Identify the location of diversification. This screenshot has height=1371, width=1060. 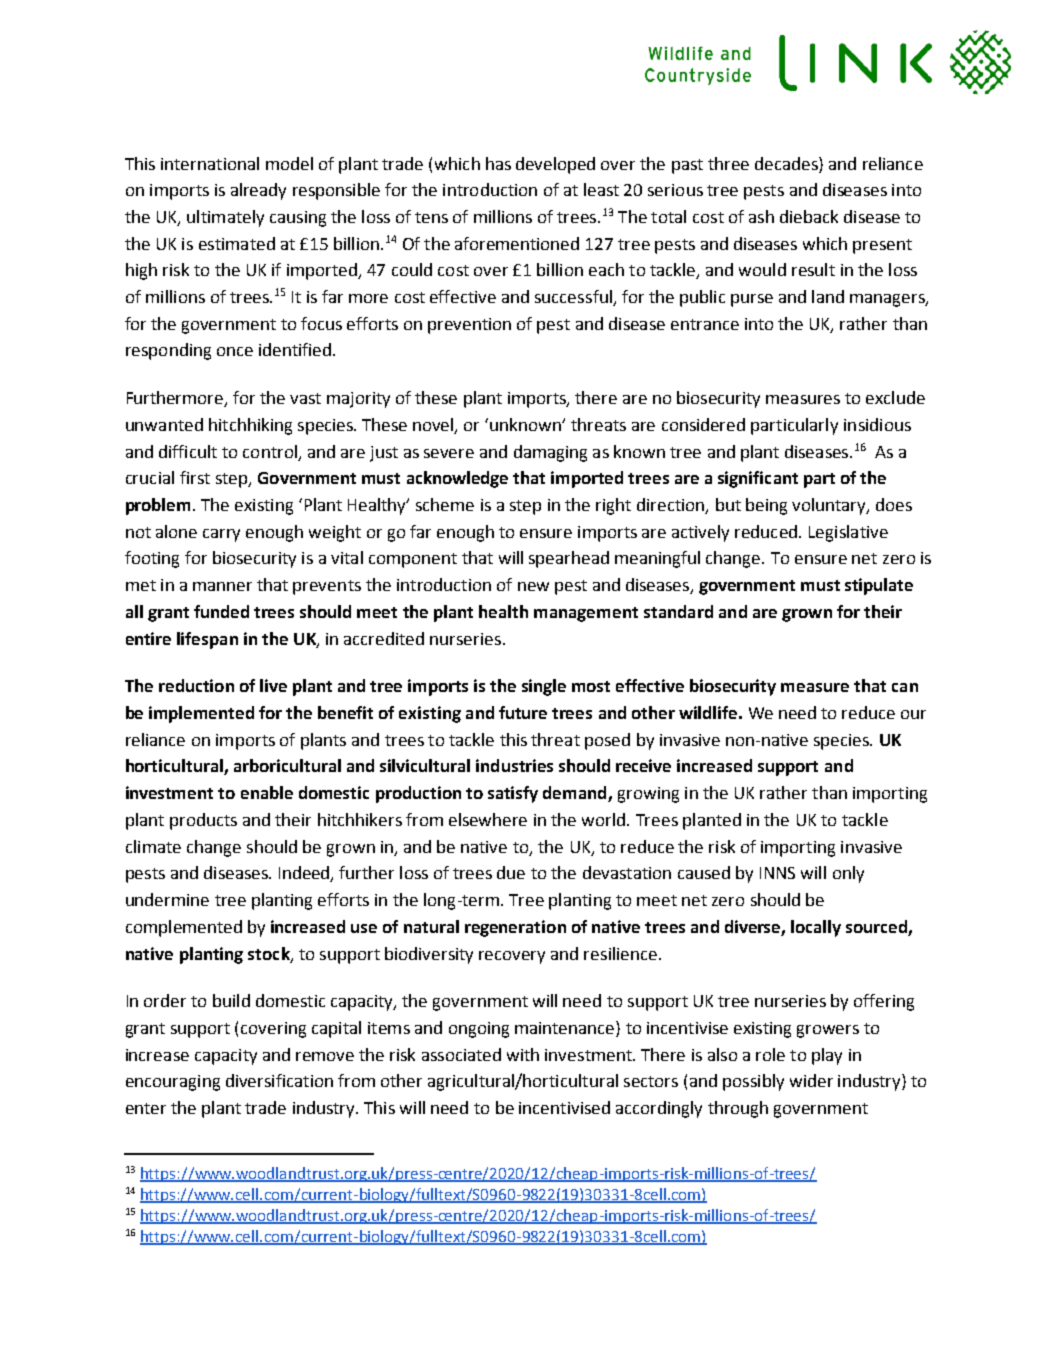
(279, 1080).
